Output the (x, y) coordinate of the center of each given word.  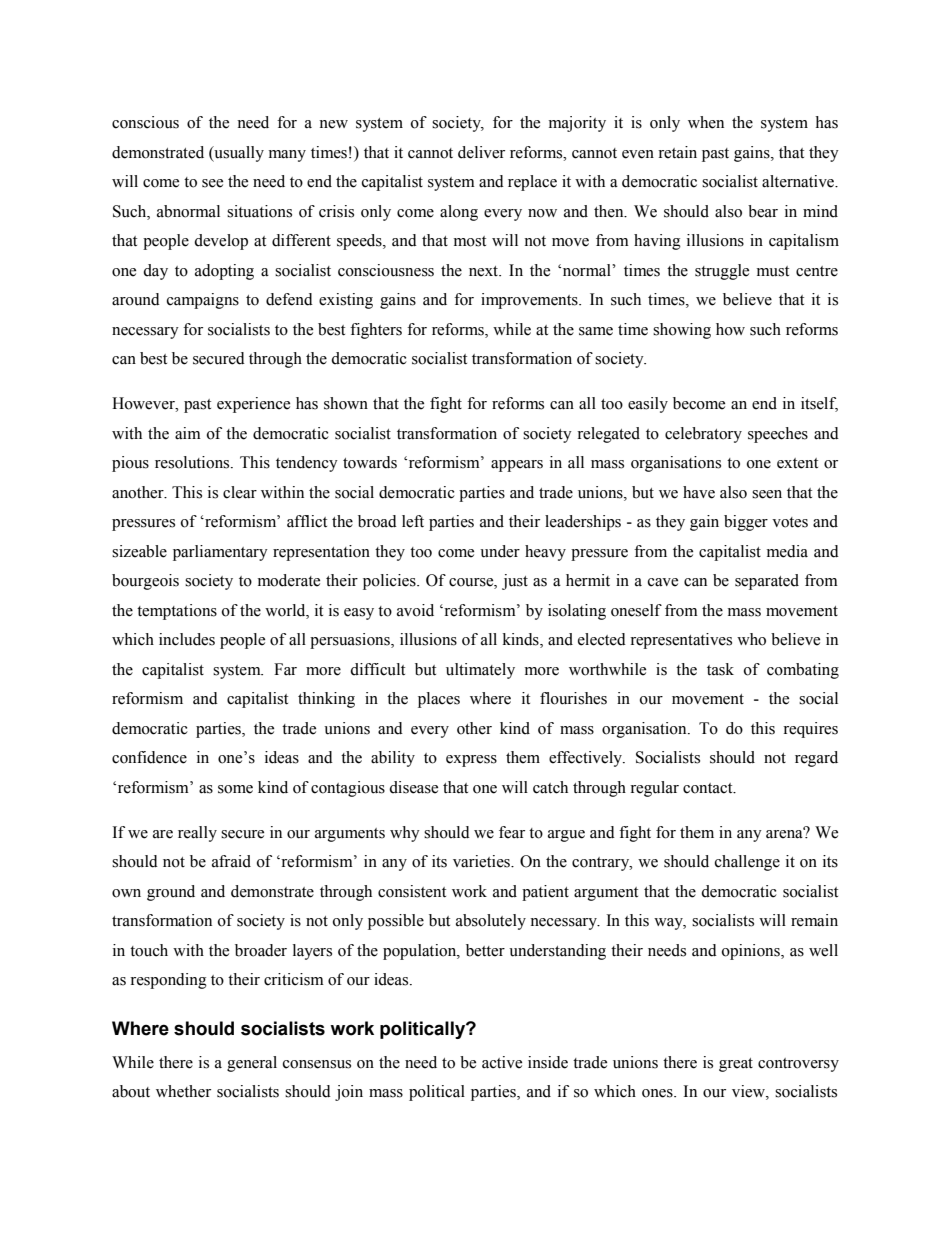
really (197, 834)
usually (238, 154)
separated (767, 582)
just (515, 582)
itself (819, 404)
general (252, 1064)
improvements (530, 301)
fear (512, 832)
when (706, 122)
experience (253, 405)
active (502, 1062)
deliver (481, 152)
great (736, 1065)
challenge (747, 863)
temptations (177, 612)
